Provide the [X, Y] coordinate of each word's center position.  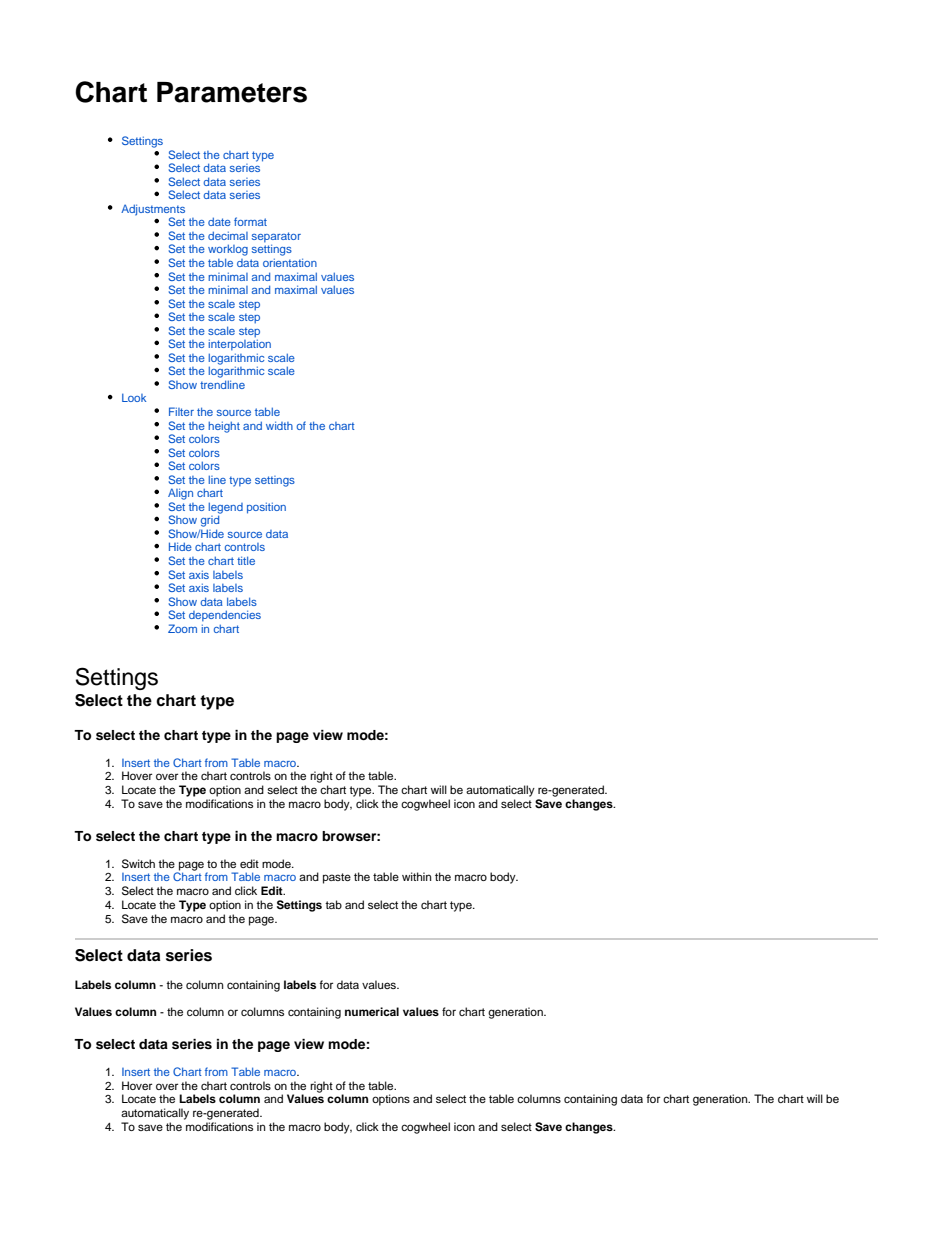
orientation [290, 262]
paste [337, 878]
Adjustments [153, 211]
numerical [372, 1011]
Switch [138, 864]
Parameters [232, 92]
